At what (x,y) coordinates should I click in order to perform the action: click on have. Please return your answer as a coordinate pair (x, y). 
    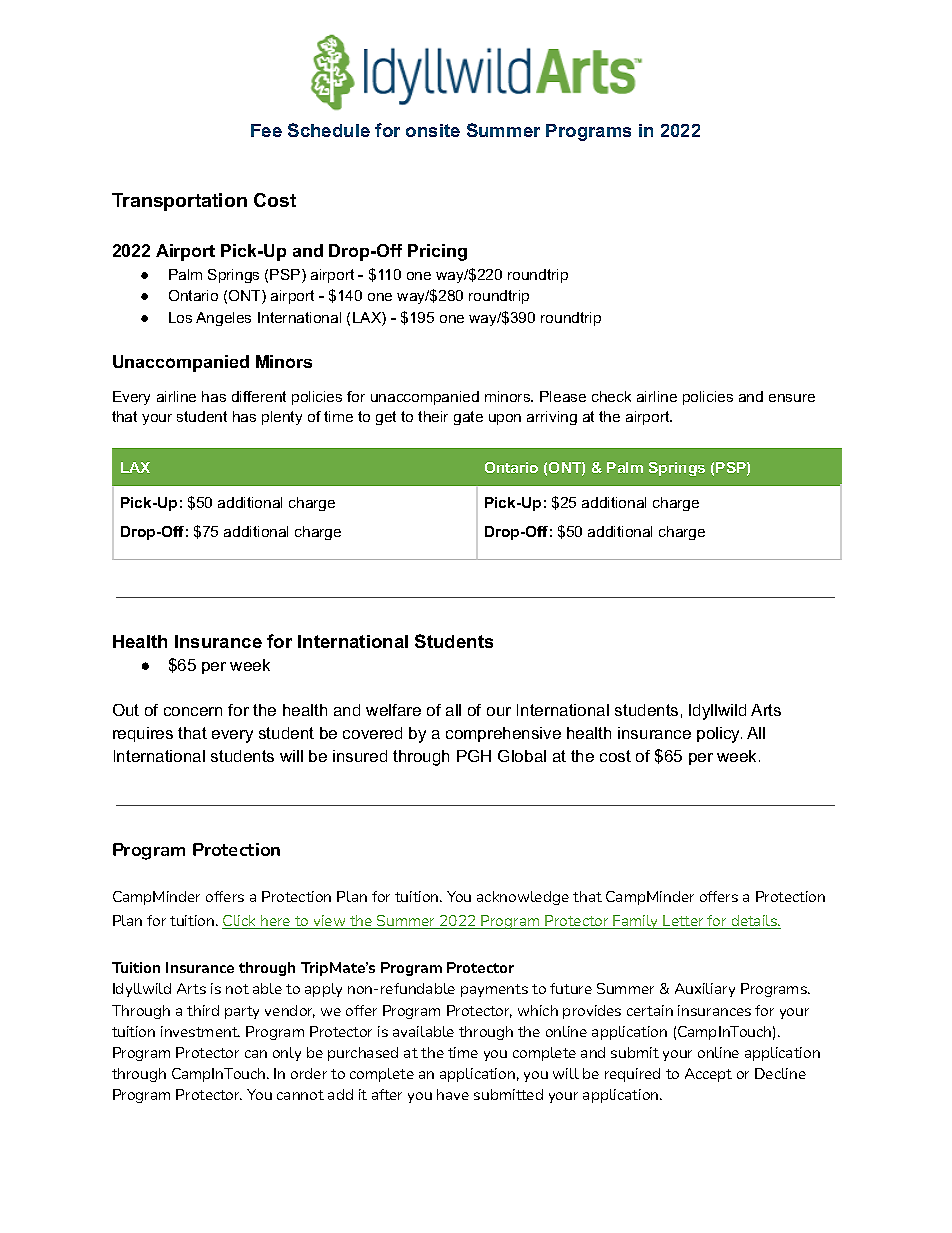
    Looking at the image, I should click on (453, 1094).
